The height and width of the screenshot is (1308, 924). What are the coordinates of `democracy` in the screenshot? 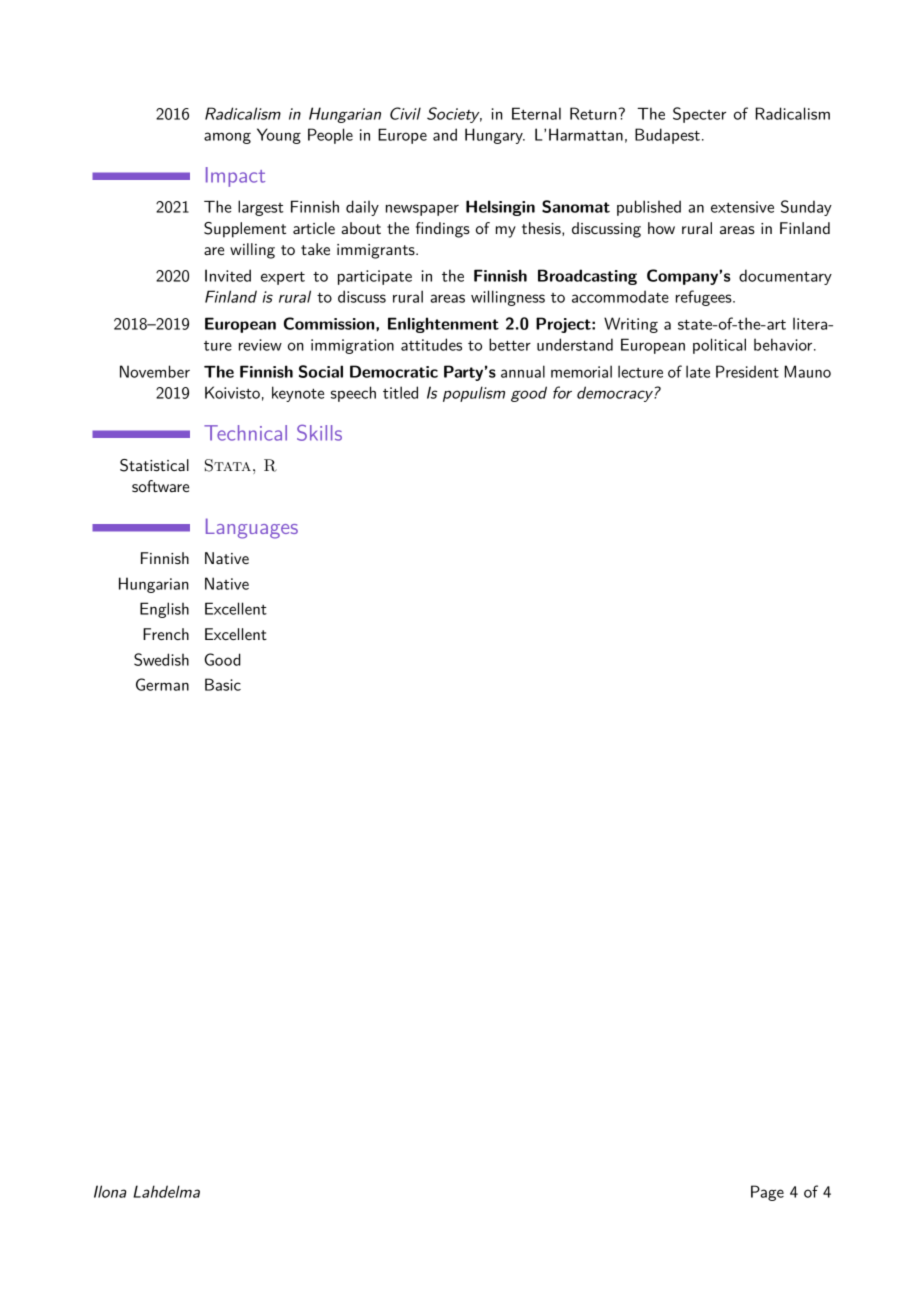 It's located at (616, 394).
